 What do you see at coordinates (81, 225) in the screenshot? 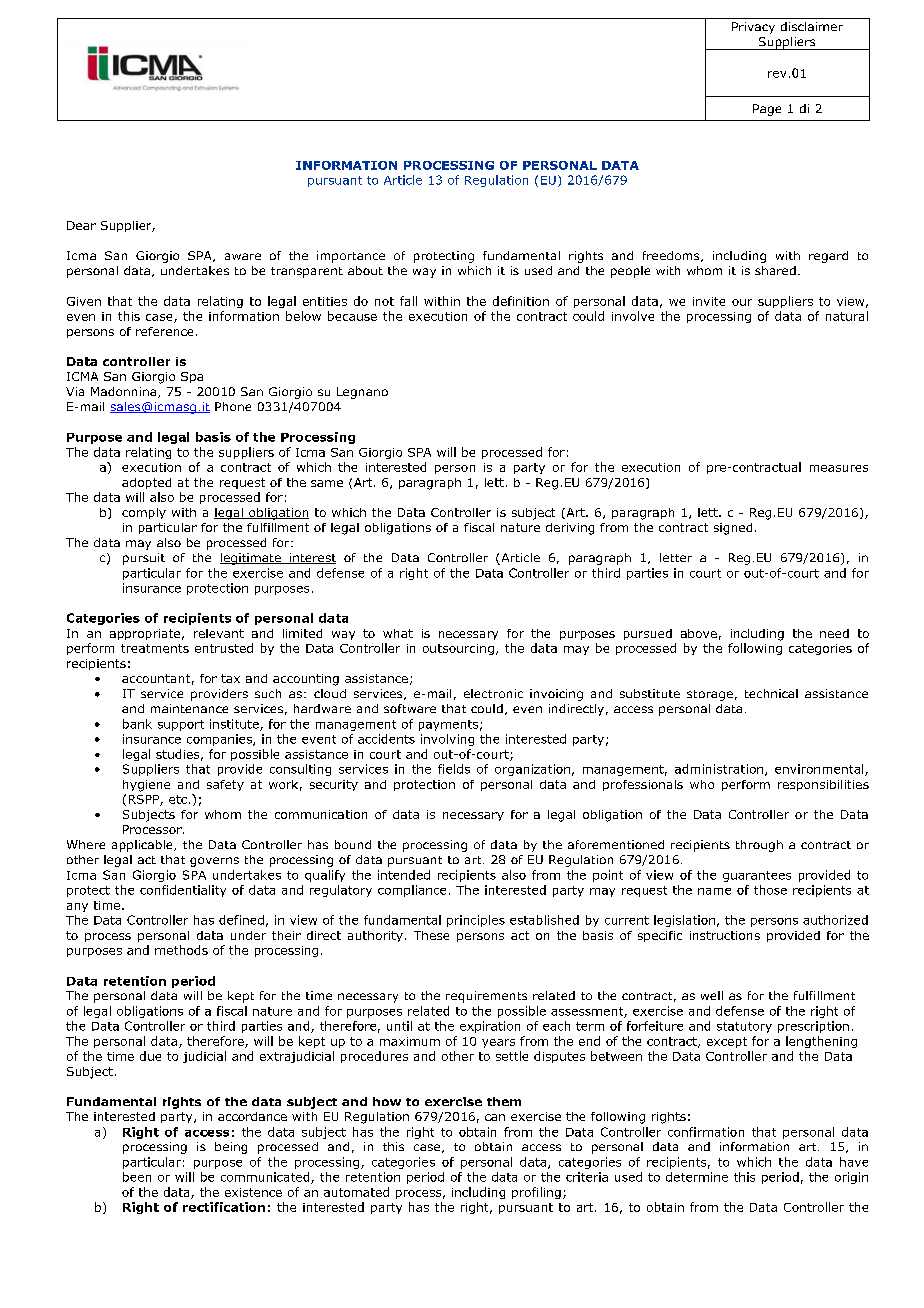
I see `Dear` at bounding box center [81, 225].
